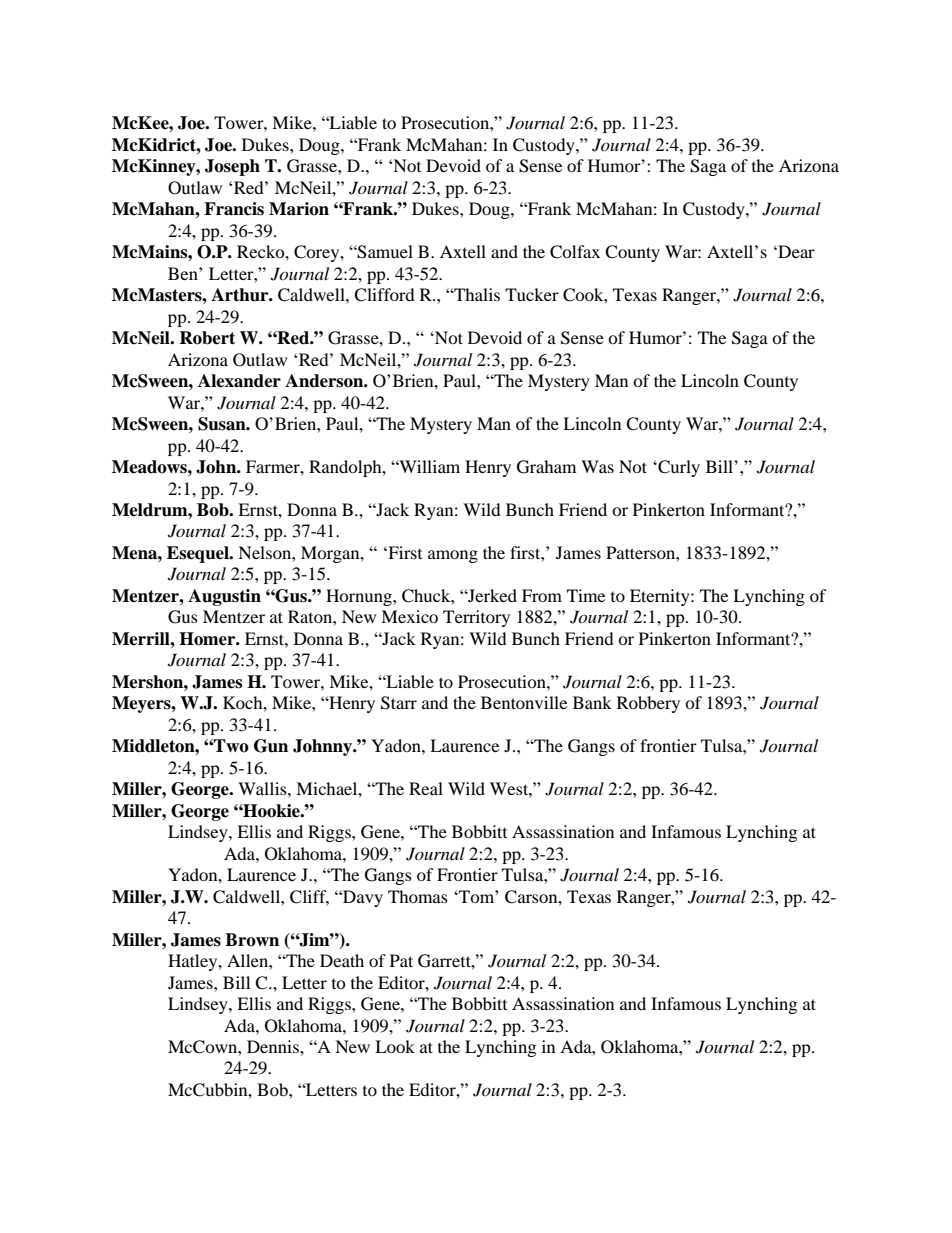 This image has width=952, height=1233. I want to click on Territory, so click(476, 618).
